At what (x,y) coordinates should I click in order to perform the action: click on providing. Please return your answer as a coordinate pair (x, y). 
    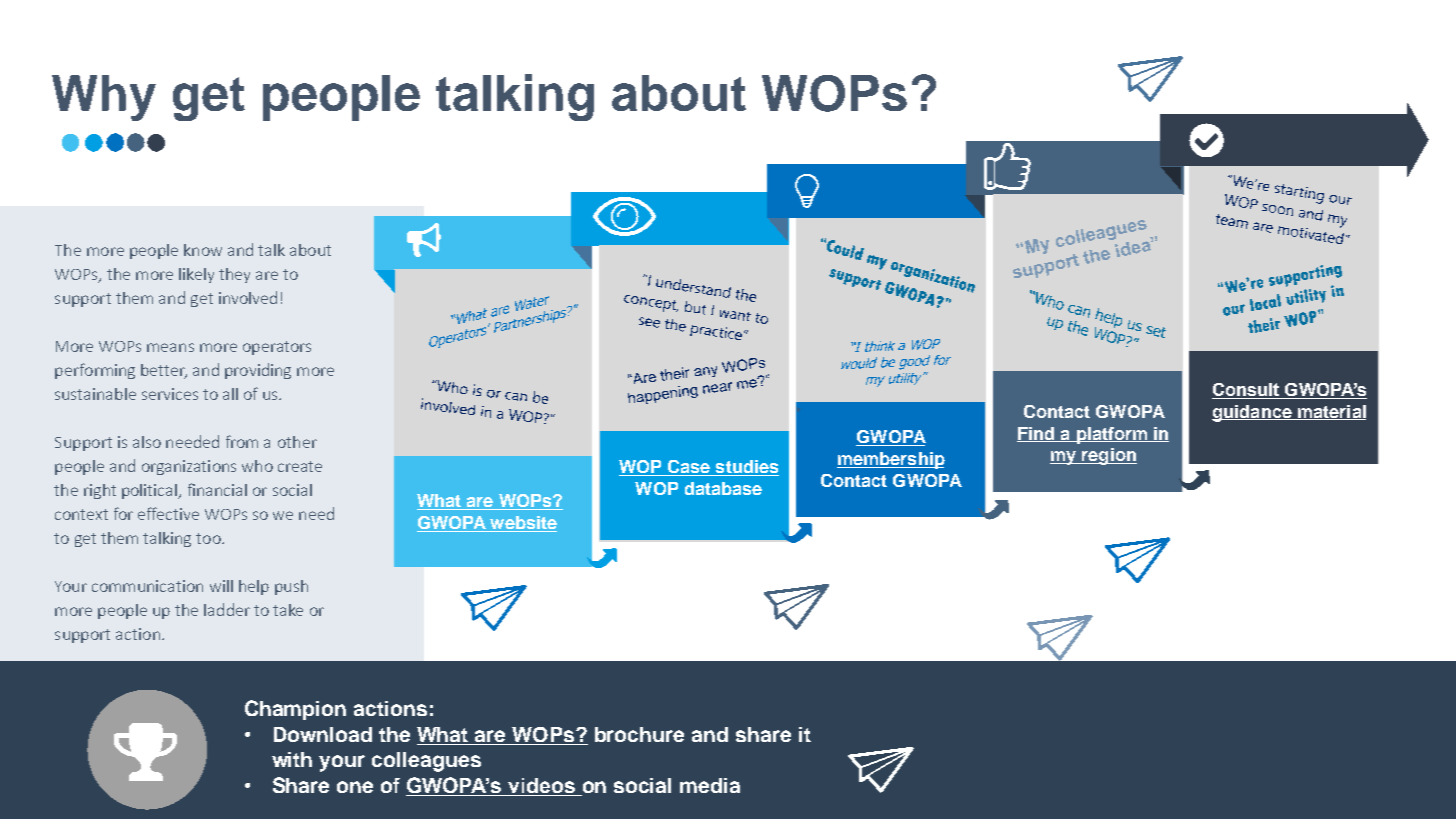
    Looking at the image, I should click on (258, 371).
